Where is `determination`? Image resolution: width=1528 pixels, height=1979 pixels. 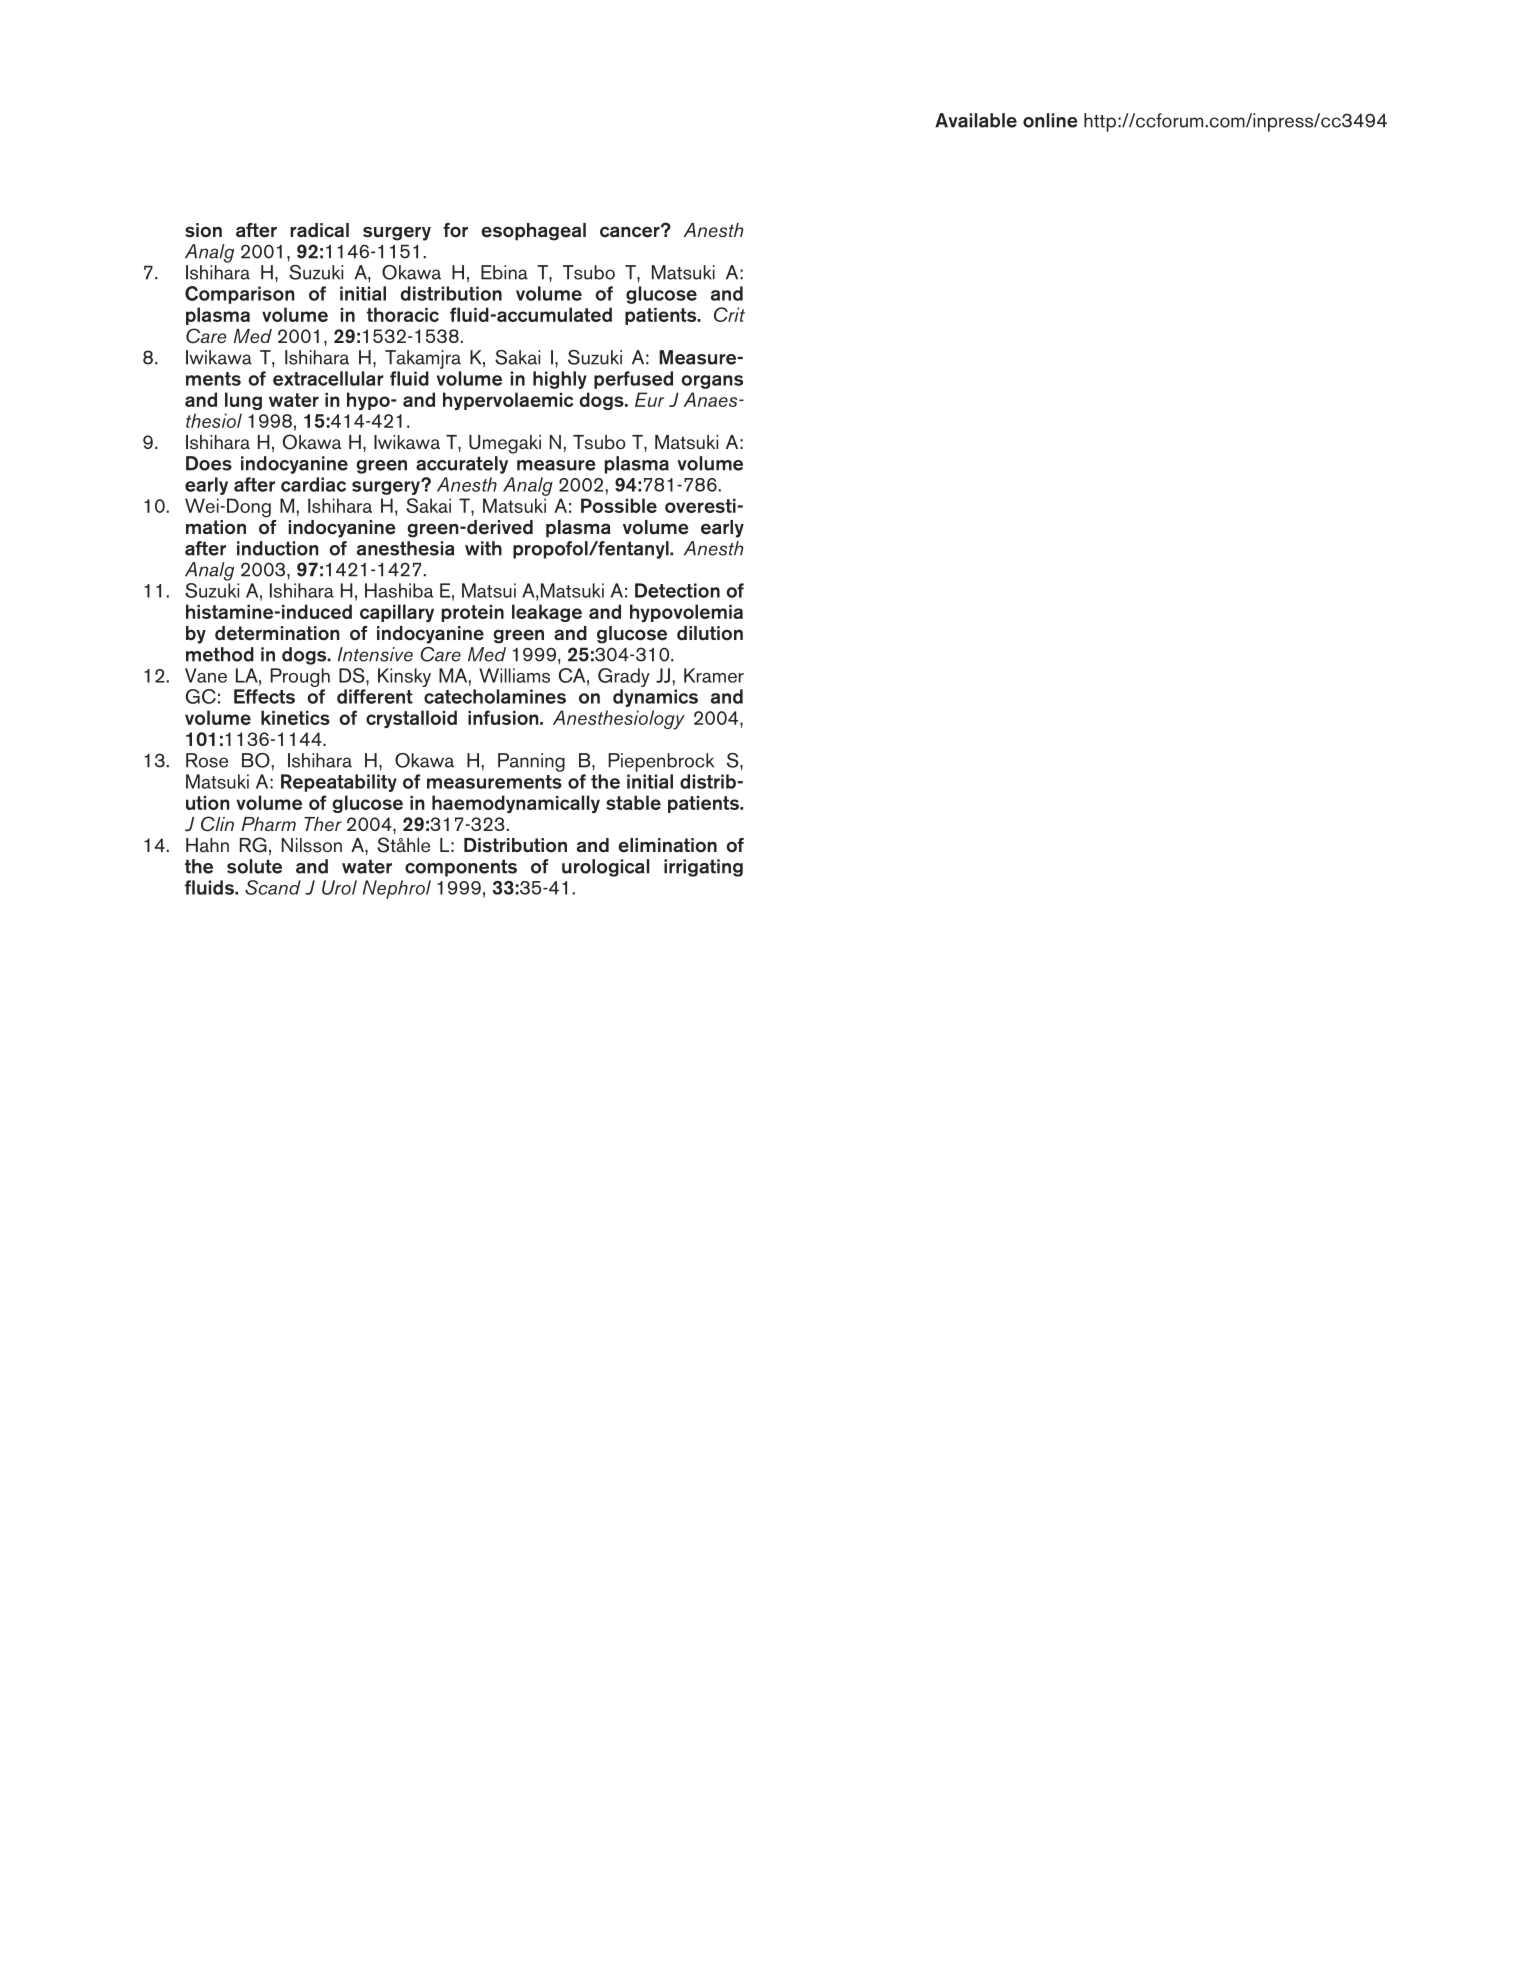 determination is located at coordinates (277, 633).
